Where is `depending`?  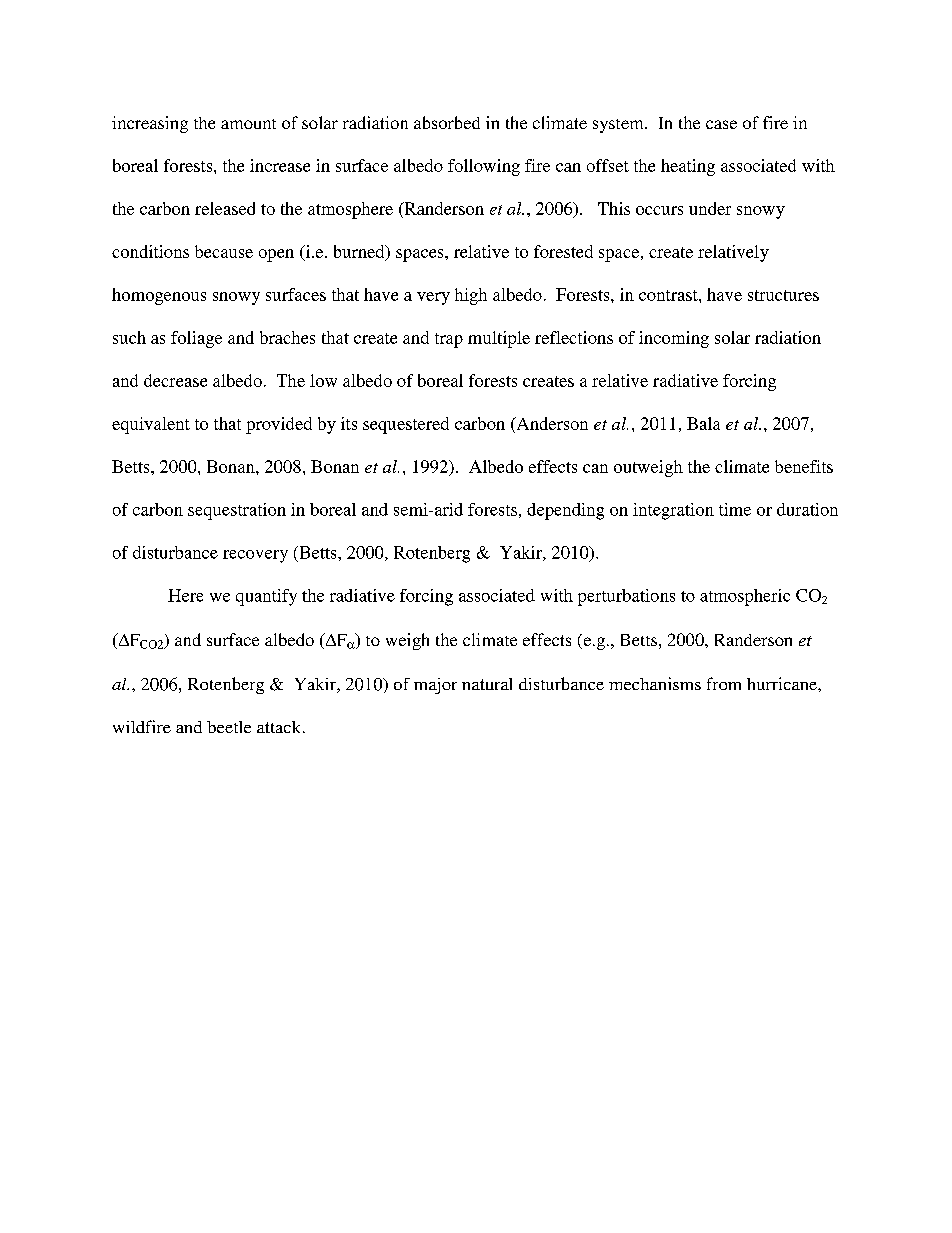 depending is located at coordinates (565, 511).
